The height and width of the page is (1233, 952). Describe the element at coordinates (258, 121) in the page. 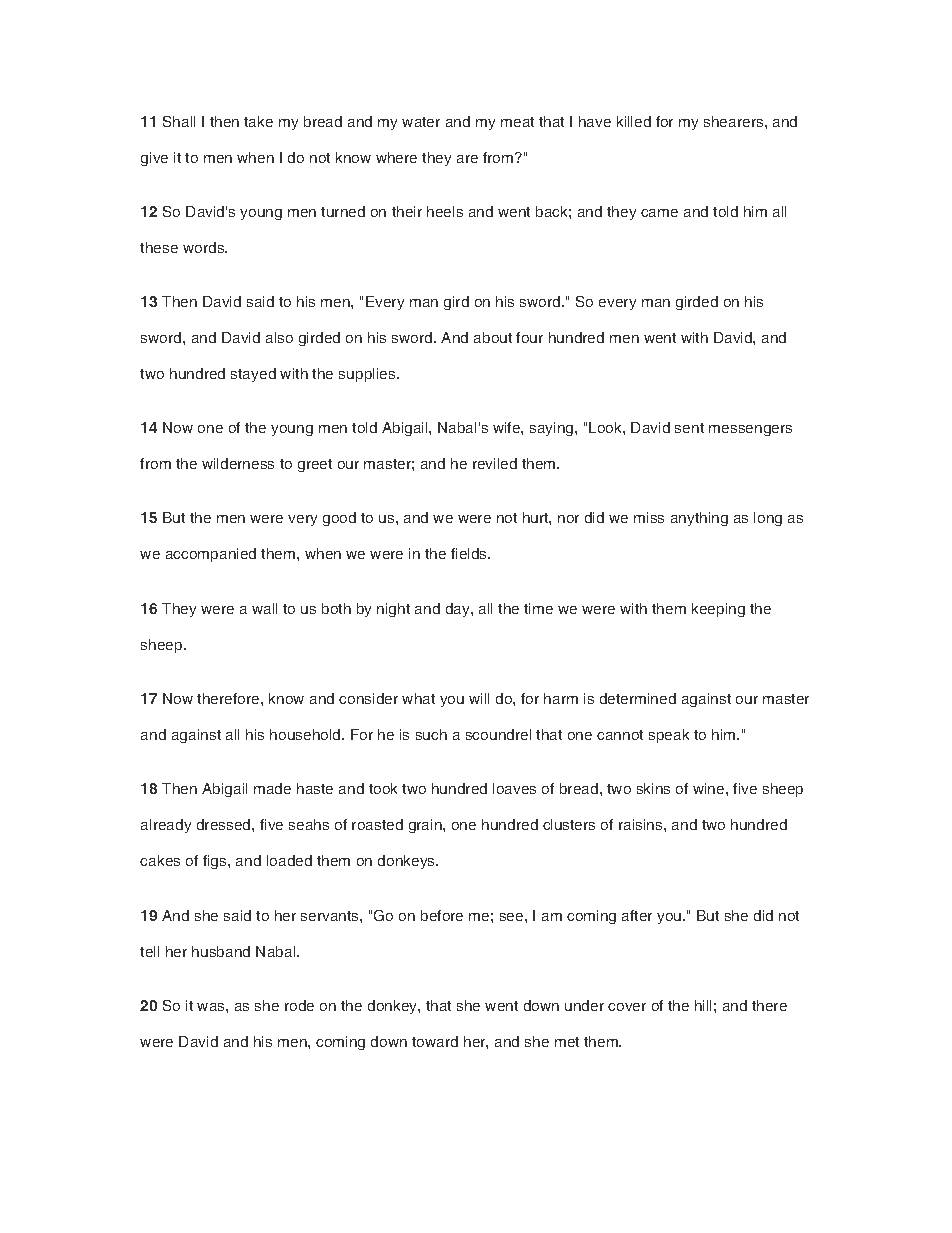

I see `take` at that location.
